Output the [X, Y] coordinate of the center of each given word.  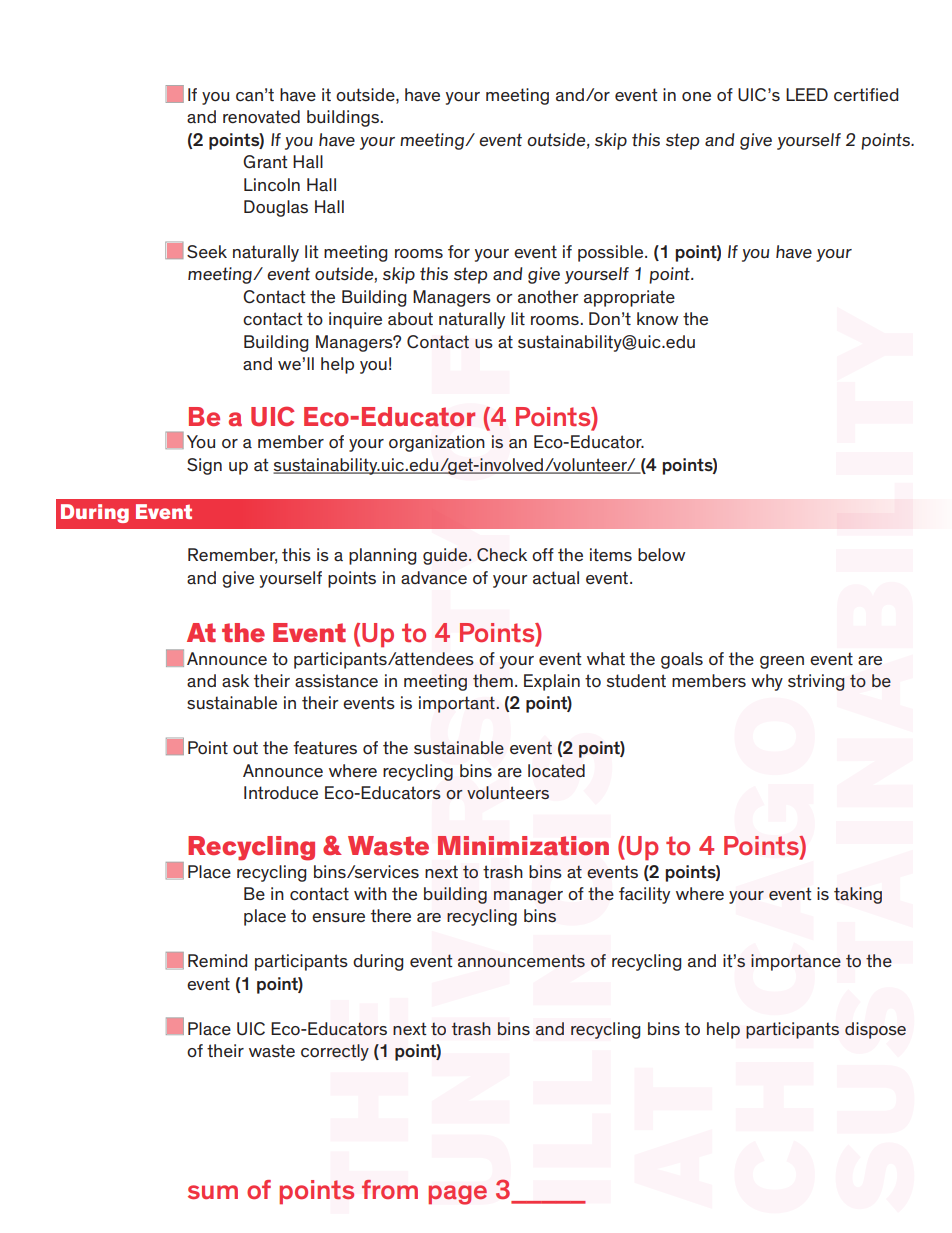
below [661, 555]
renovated [261, 117]
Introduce [281, 793]
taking [858, 895]
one [696, 97]
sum [213, 1192]
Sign [204, 466]
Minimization [523, 845]
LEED [807, 94]
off [543, 554]
